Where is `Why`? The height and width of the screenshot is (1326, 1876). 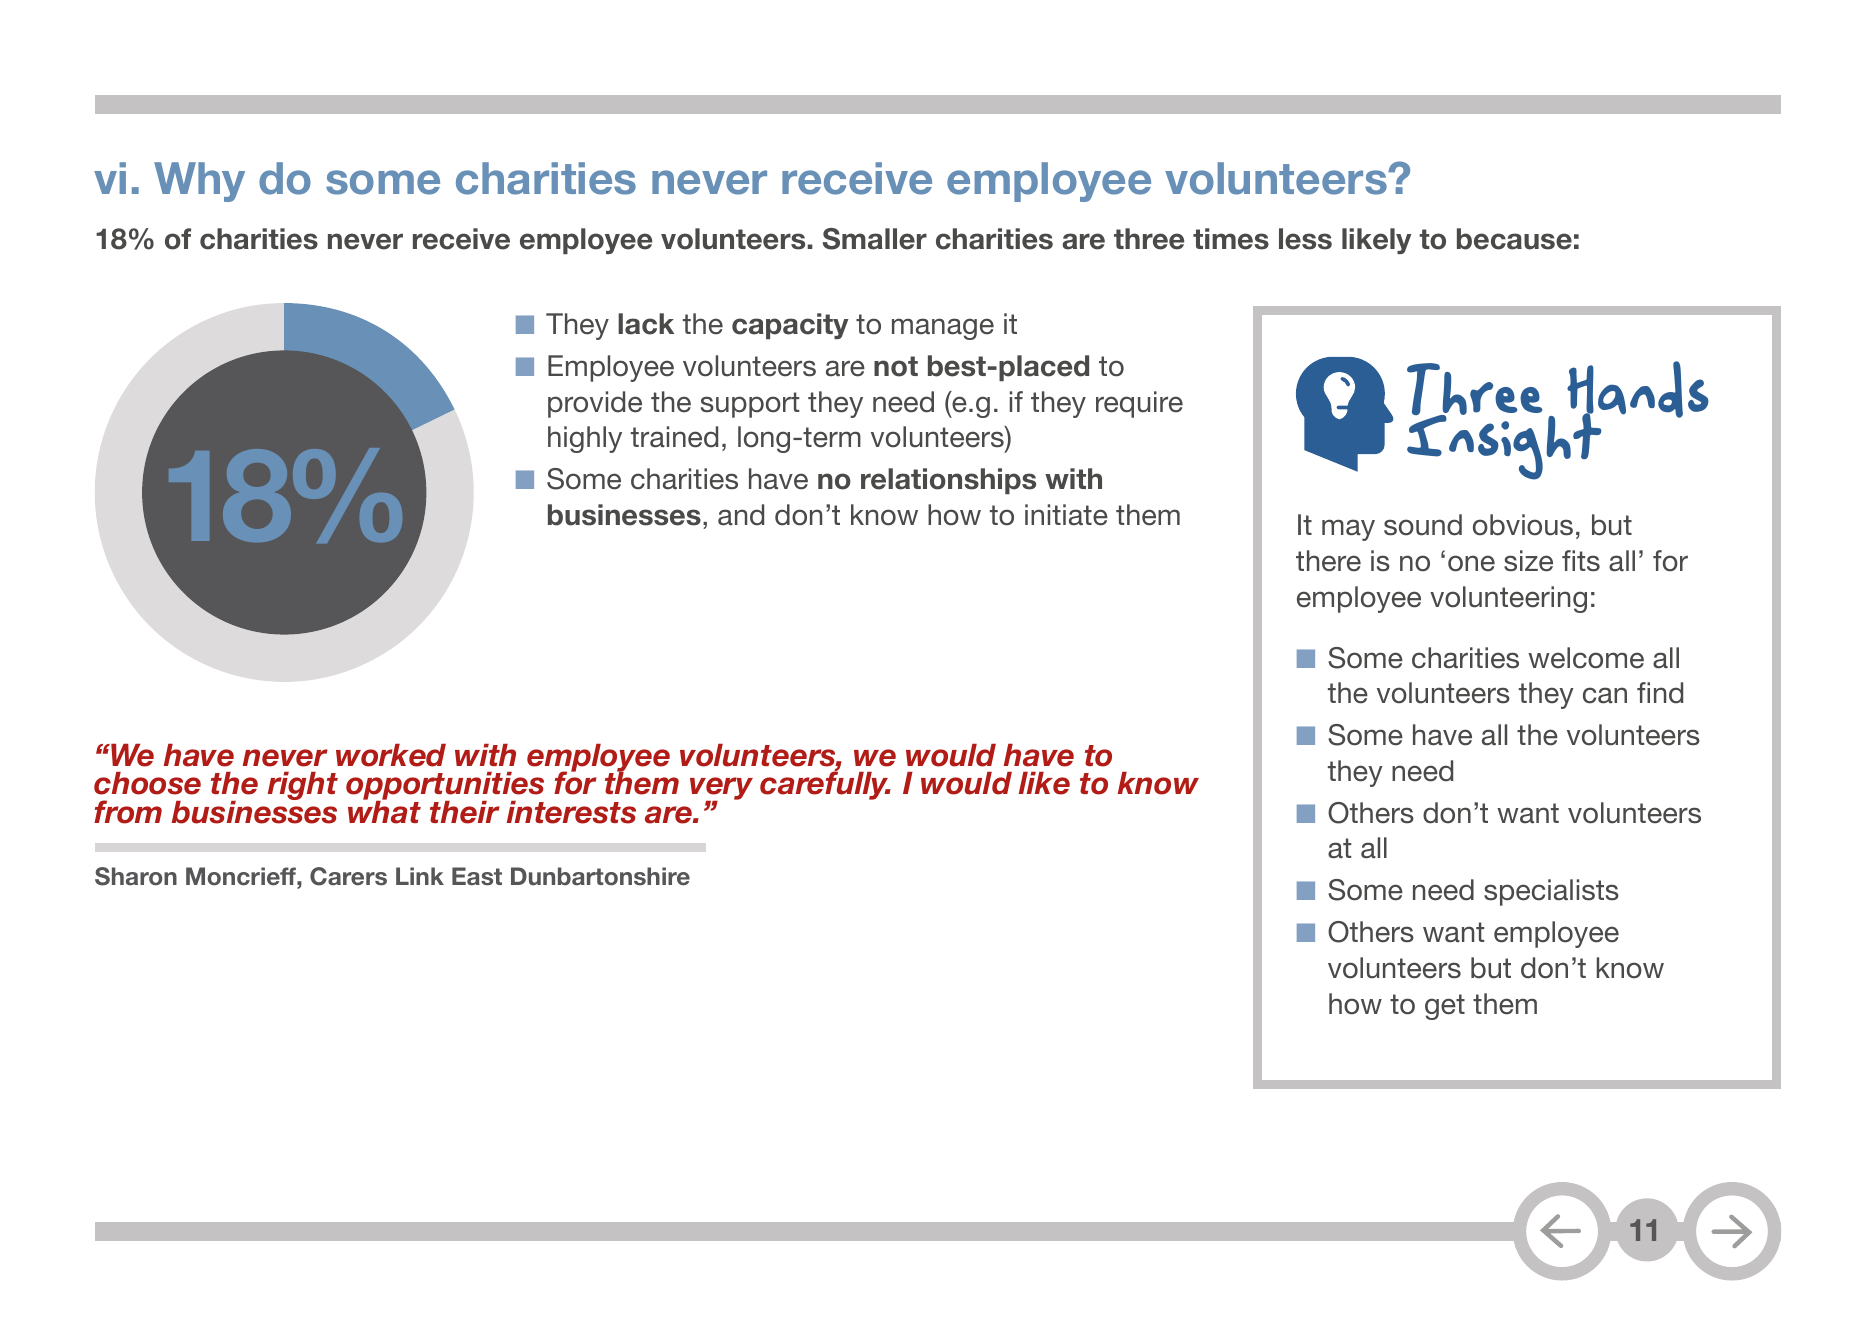
Why is located at coordinates (199, 182).
